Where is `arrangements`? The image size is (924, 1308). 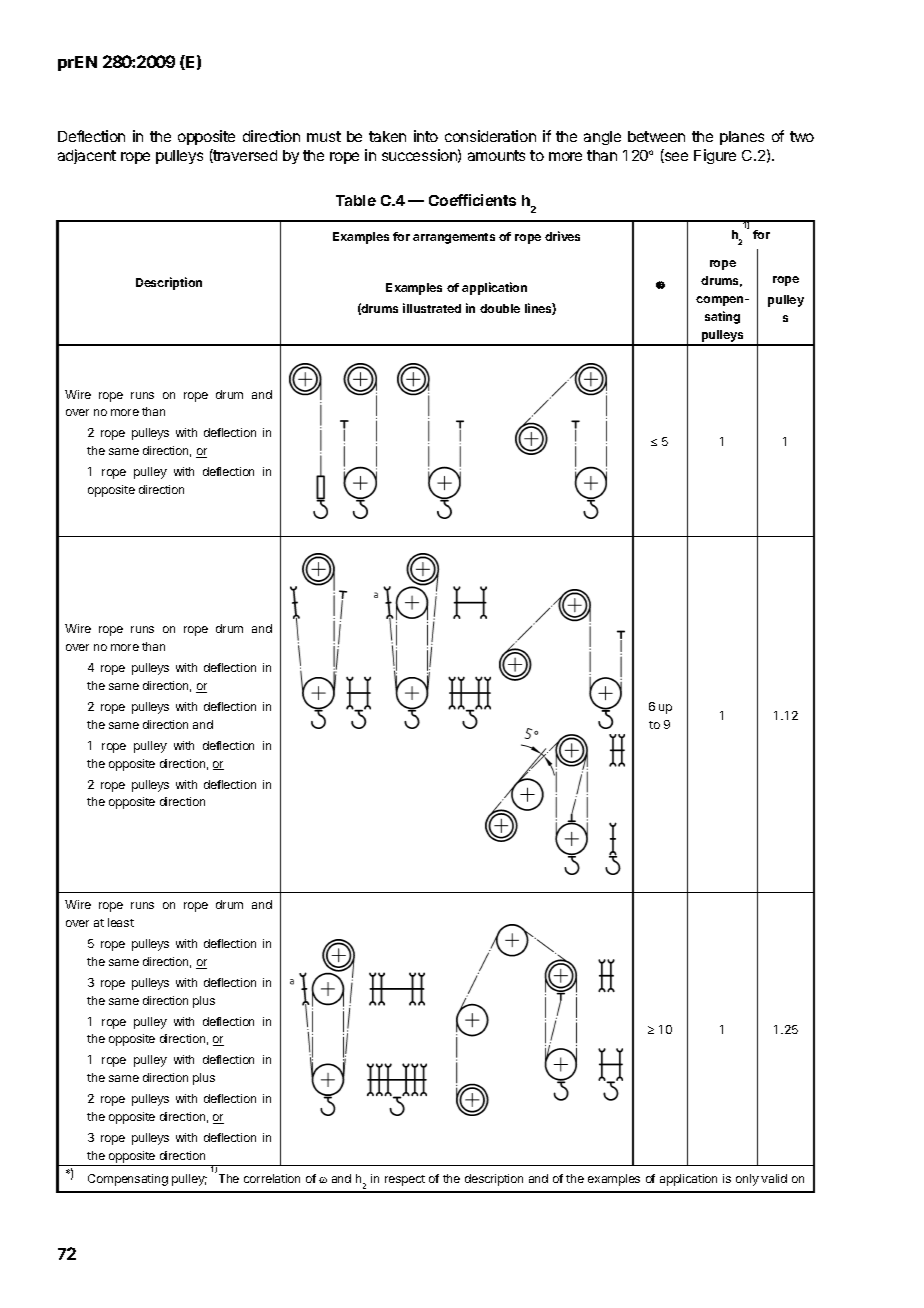
arrangements is located at coordinates (454, 238).
